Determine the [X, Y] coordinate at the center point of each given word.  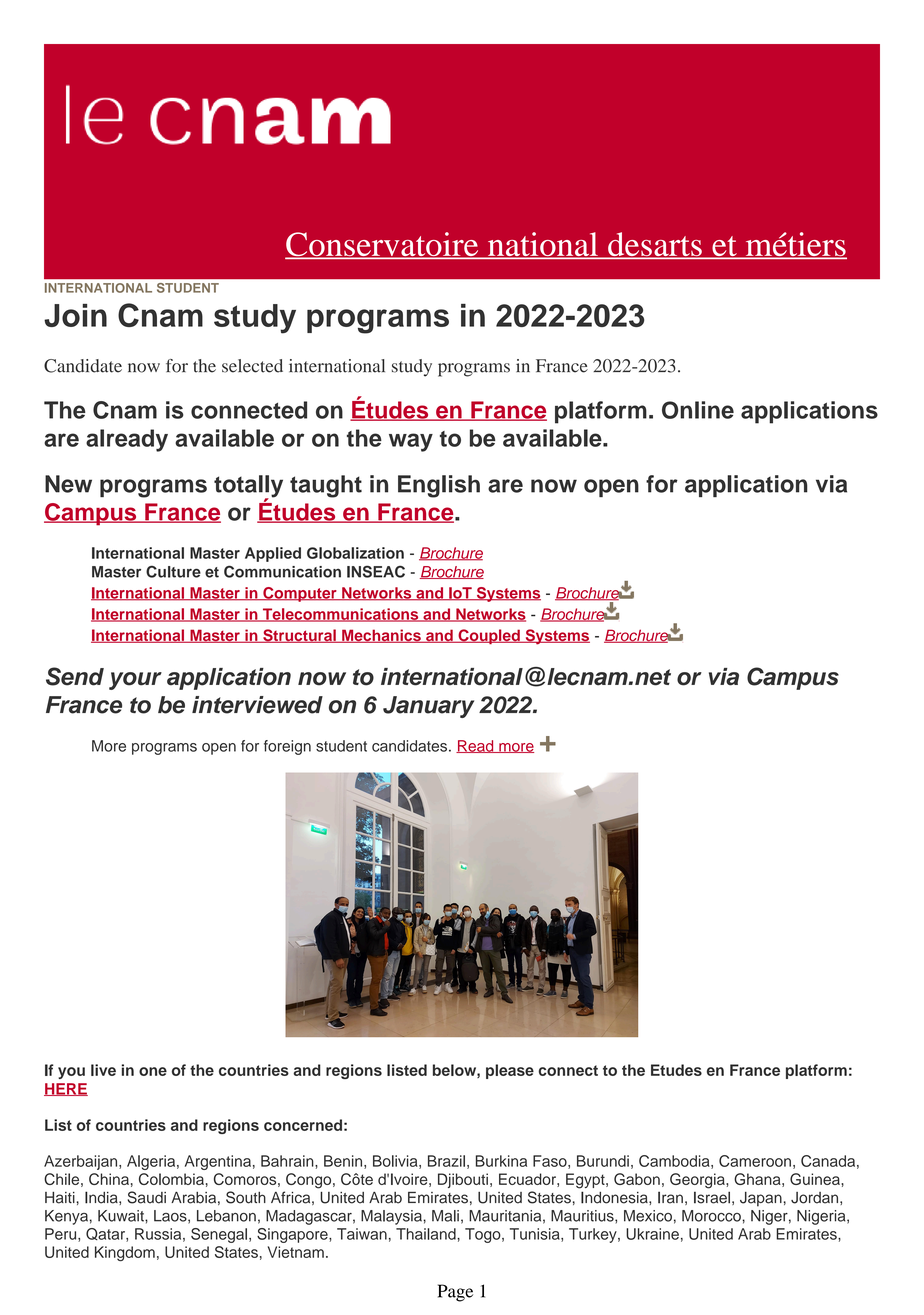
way [411, 442]
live [103, 1070]
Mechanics [381, 636]
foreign [287, 747]
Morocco [712, 1216]
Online [698, 410]
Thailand [427, 1234]
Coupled [489, 636]
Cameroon [755, 1161]
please [510, 1071]
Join [75, 315]
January [428, 707]
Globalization [355, 553]
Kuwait [122, 1216]
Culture [173, 571]
